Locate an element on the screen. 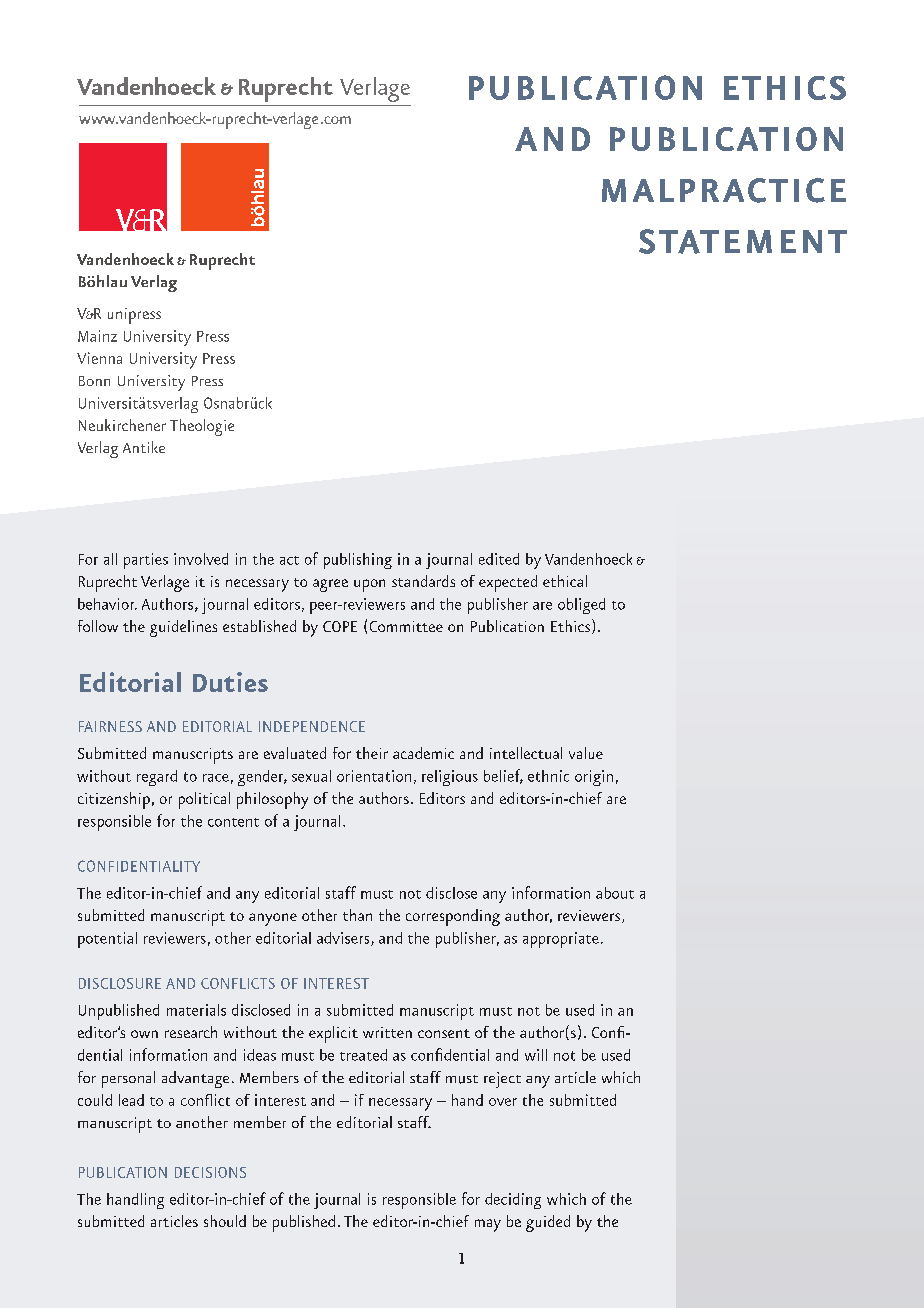 The width and height of the screenshot is (924, 1308). may is located at coordinates (488, 1225).
